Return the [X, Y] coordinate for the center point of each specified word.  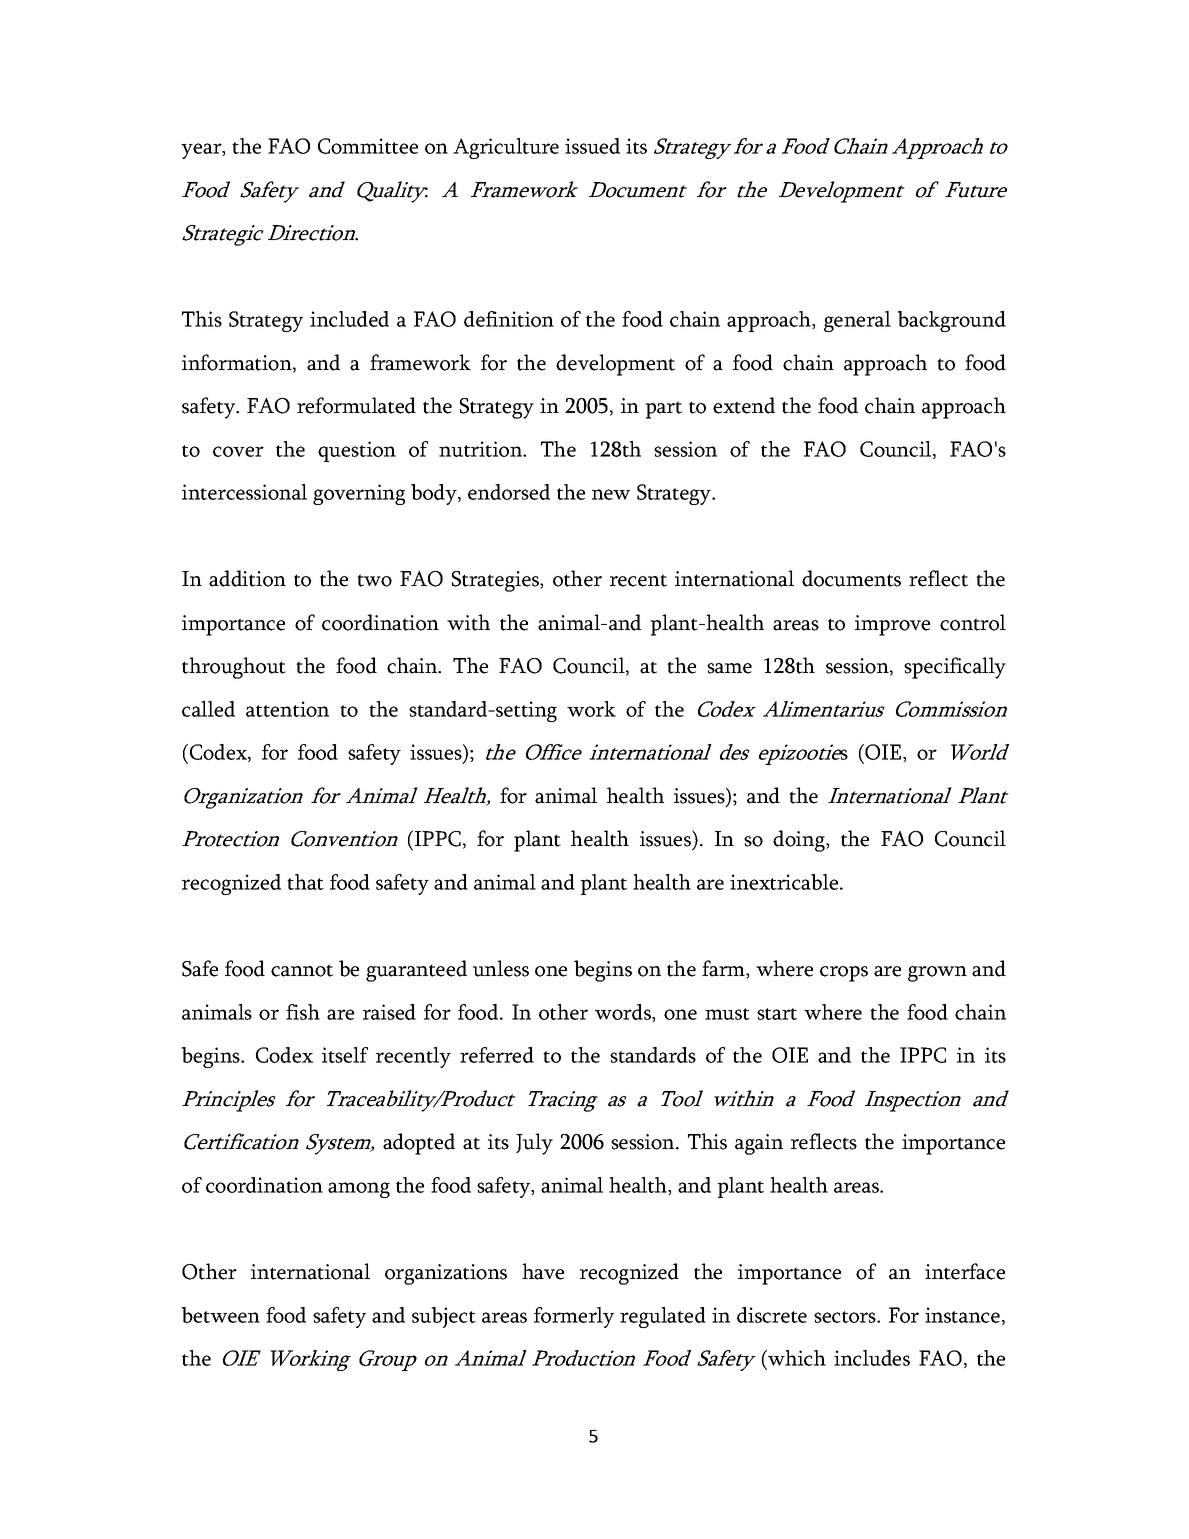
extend [744, 405]
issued [592, 146]
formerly [574, 1317]
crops [844, 974]
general [857, 321]
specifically [955, 668]
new [611, 494]
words [624, 1013]
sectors [846, 1317]
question [357, 451]
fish [303, 1012]
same [729, 668]
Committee [368, 146]
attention [287, 709]
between [220, 1315]
